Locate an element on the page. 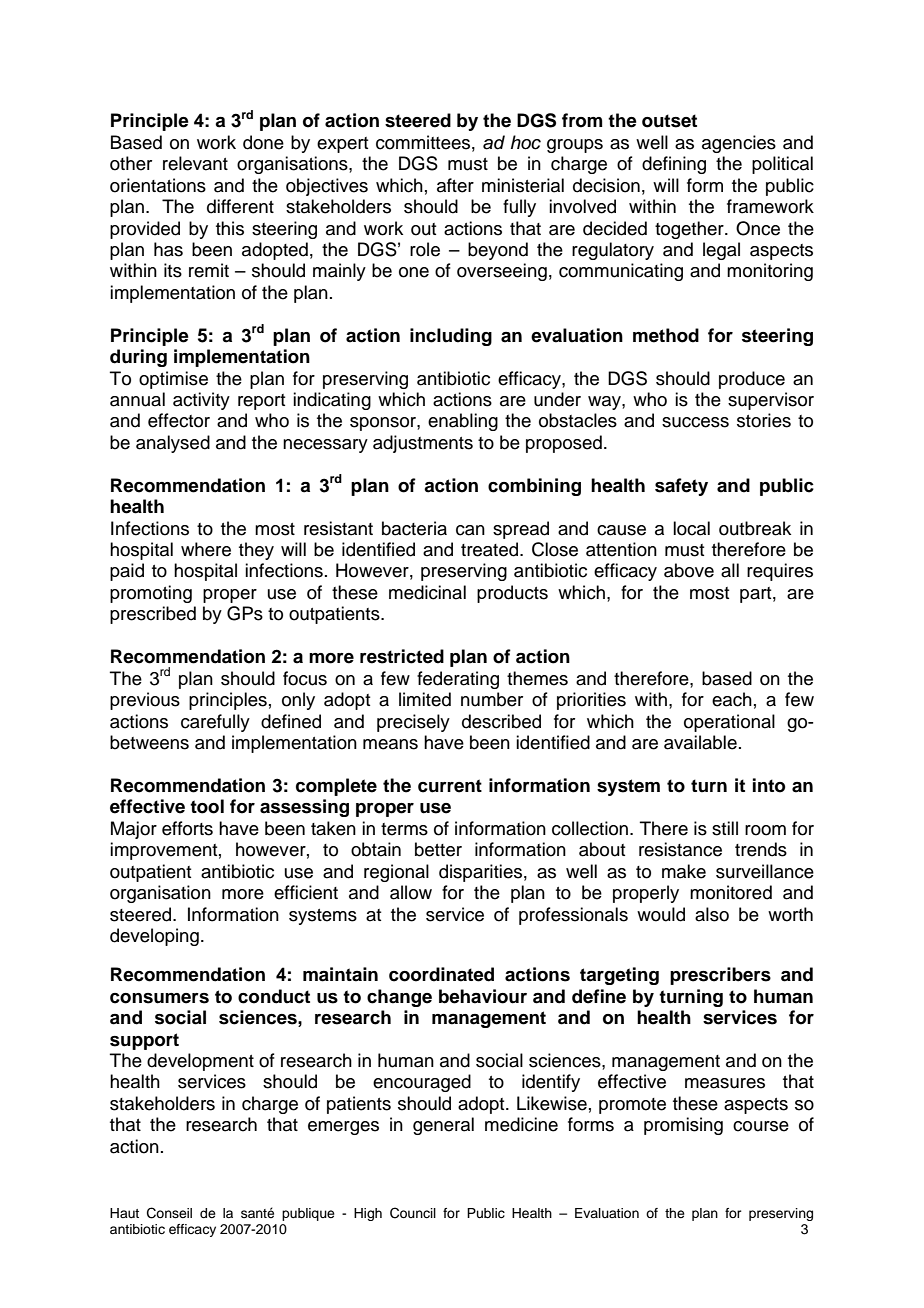 Image resolution: width=924 pixels, height=1308 pixels. after is located at coordinates (455, 185).
